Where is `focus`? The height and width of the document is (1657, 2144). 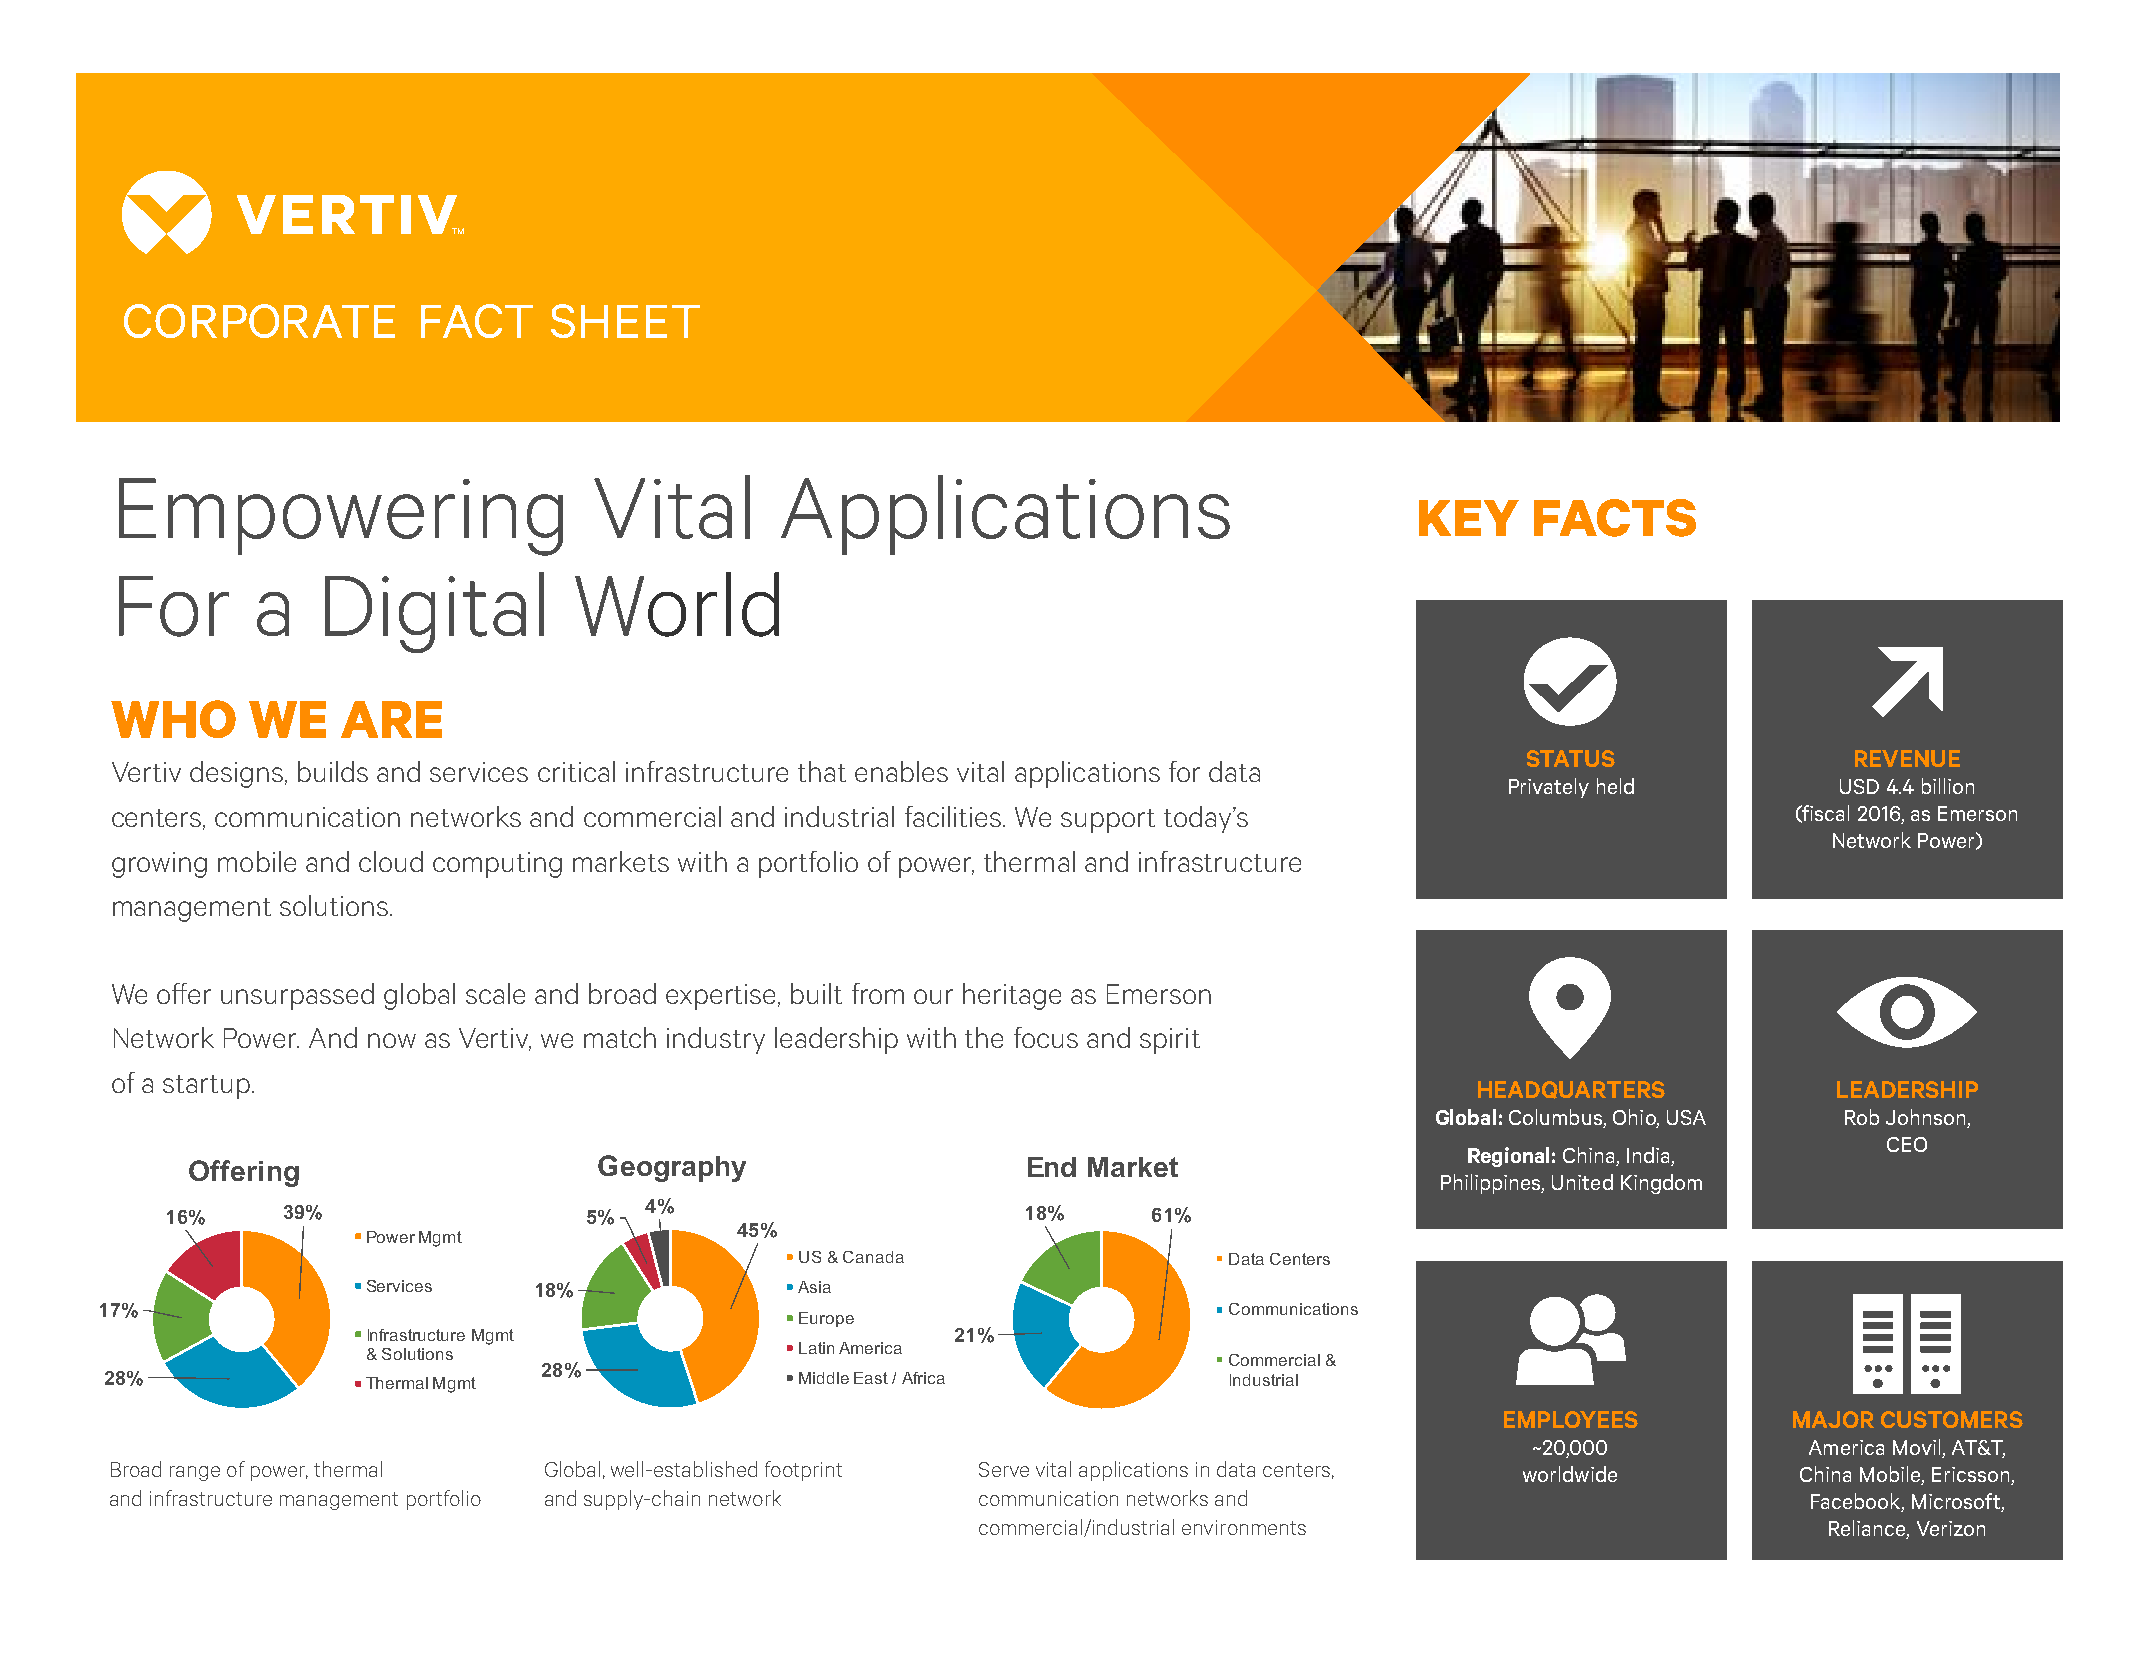 focus is located at coordinates (1046, 1037).
